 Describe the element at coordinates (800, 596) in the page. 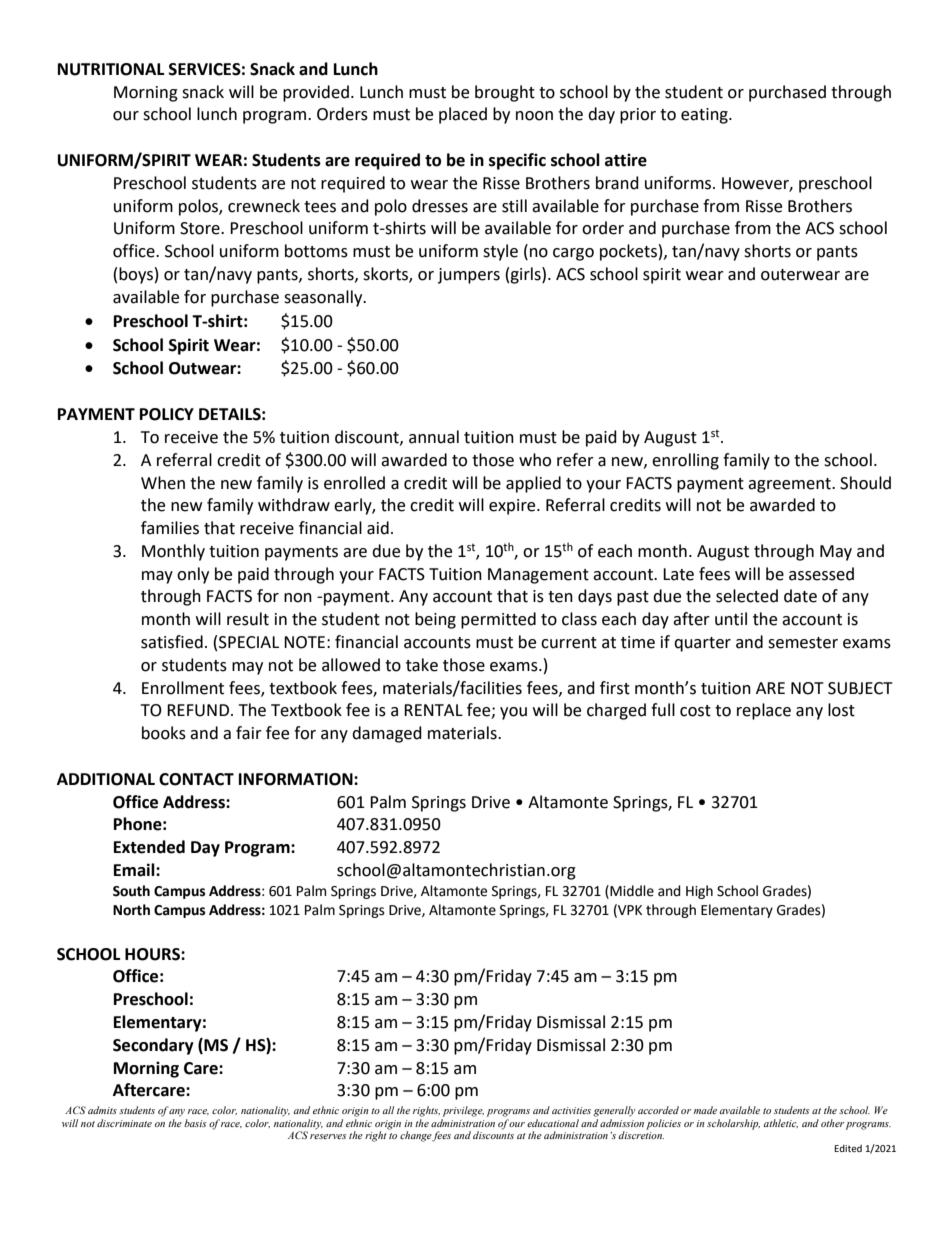

I see `date` at that location.
